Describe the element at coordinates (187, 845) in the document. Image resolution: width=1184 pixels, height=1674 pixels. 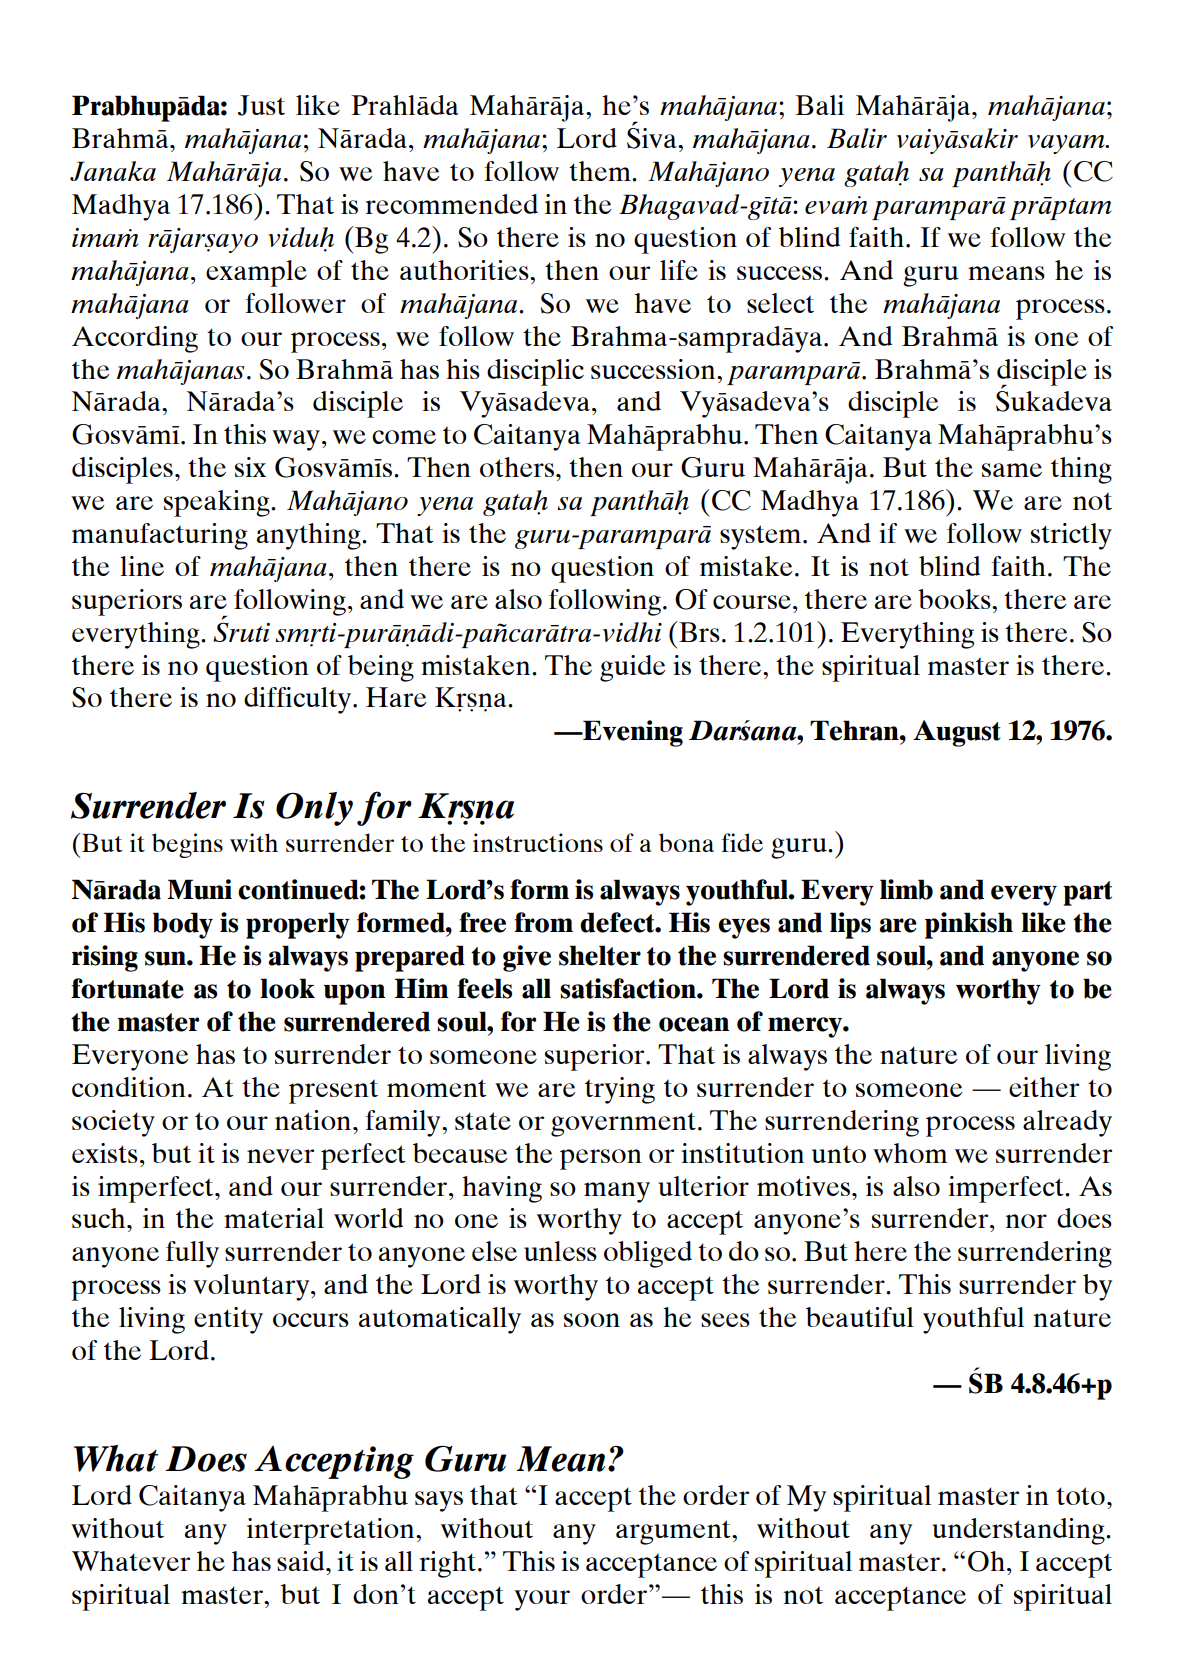
I see `begins` at that location.
